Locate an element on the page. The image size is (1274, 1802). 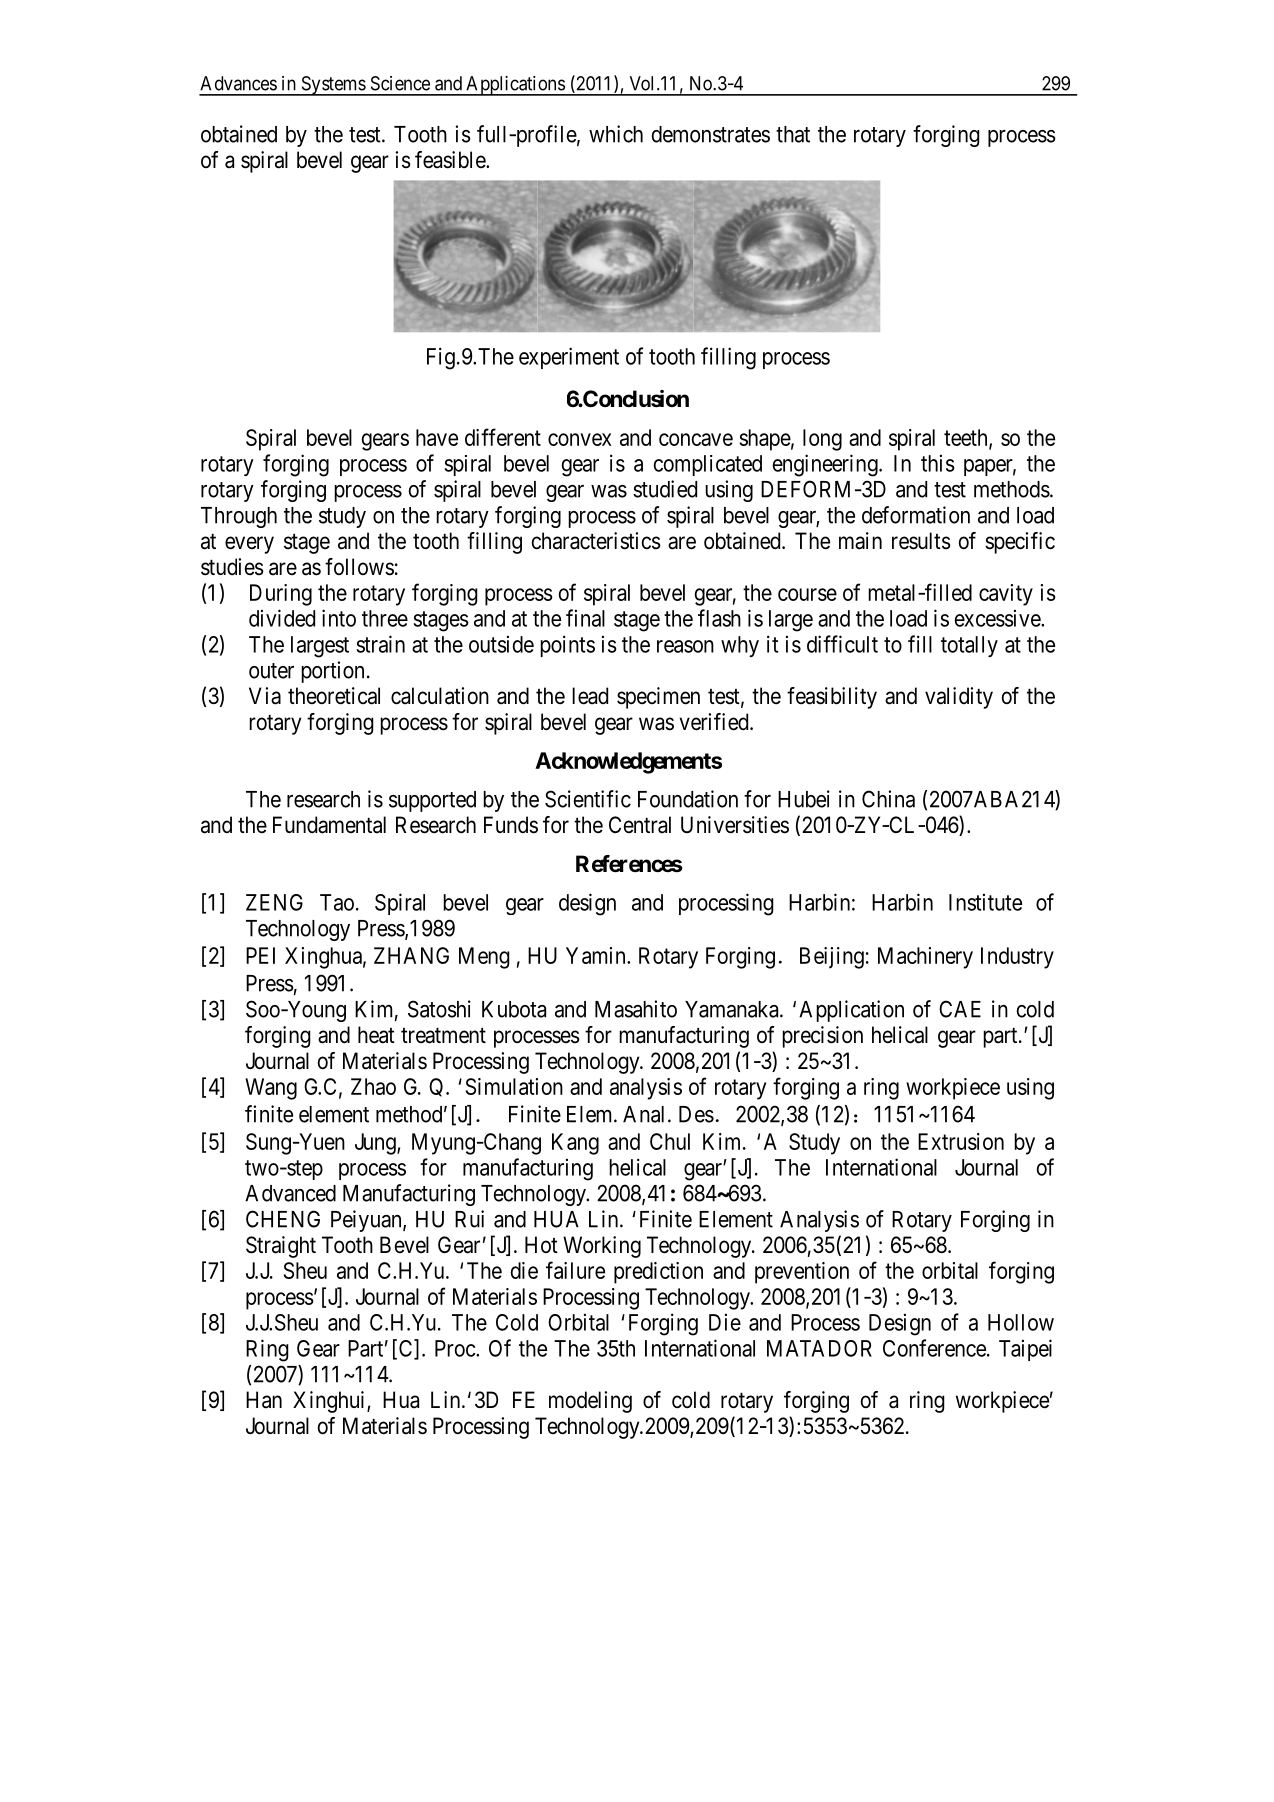
Systems is located at coordinates (333, 86).
